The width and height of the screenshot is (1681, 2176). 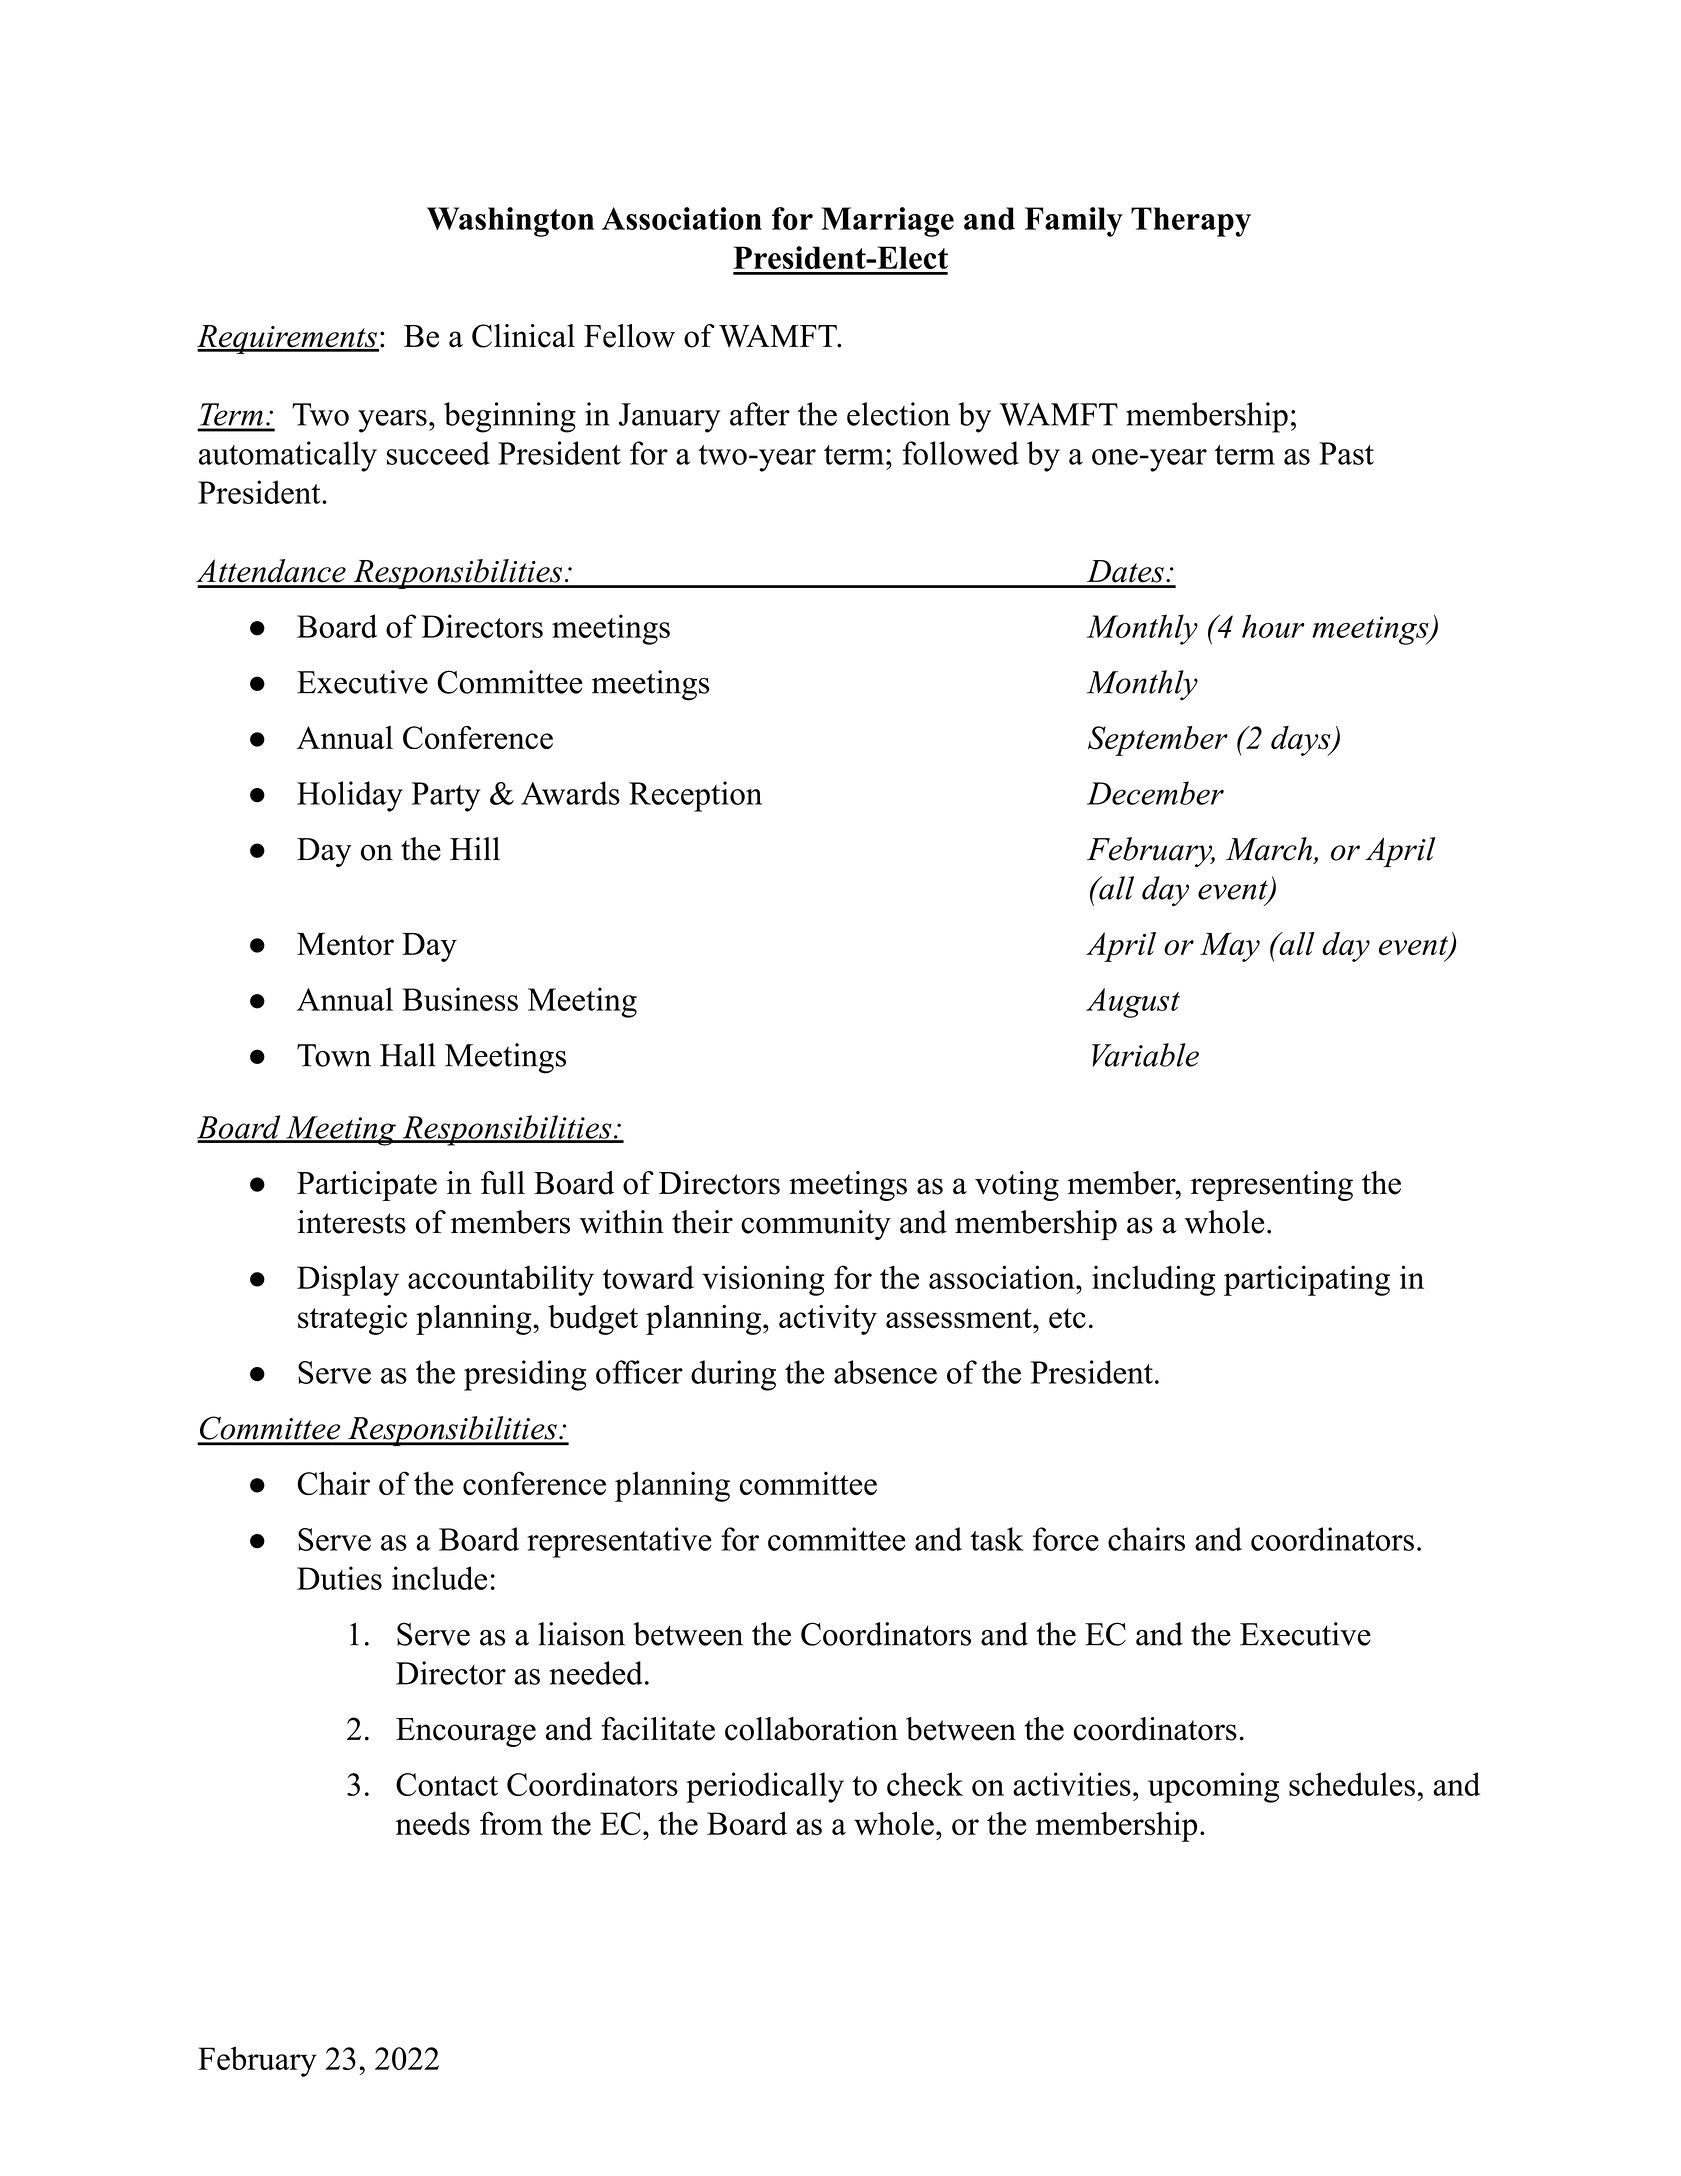 I want to click on periodically, so click(x=765, y=1787).
